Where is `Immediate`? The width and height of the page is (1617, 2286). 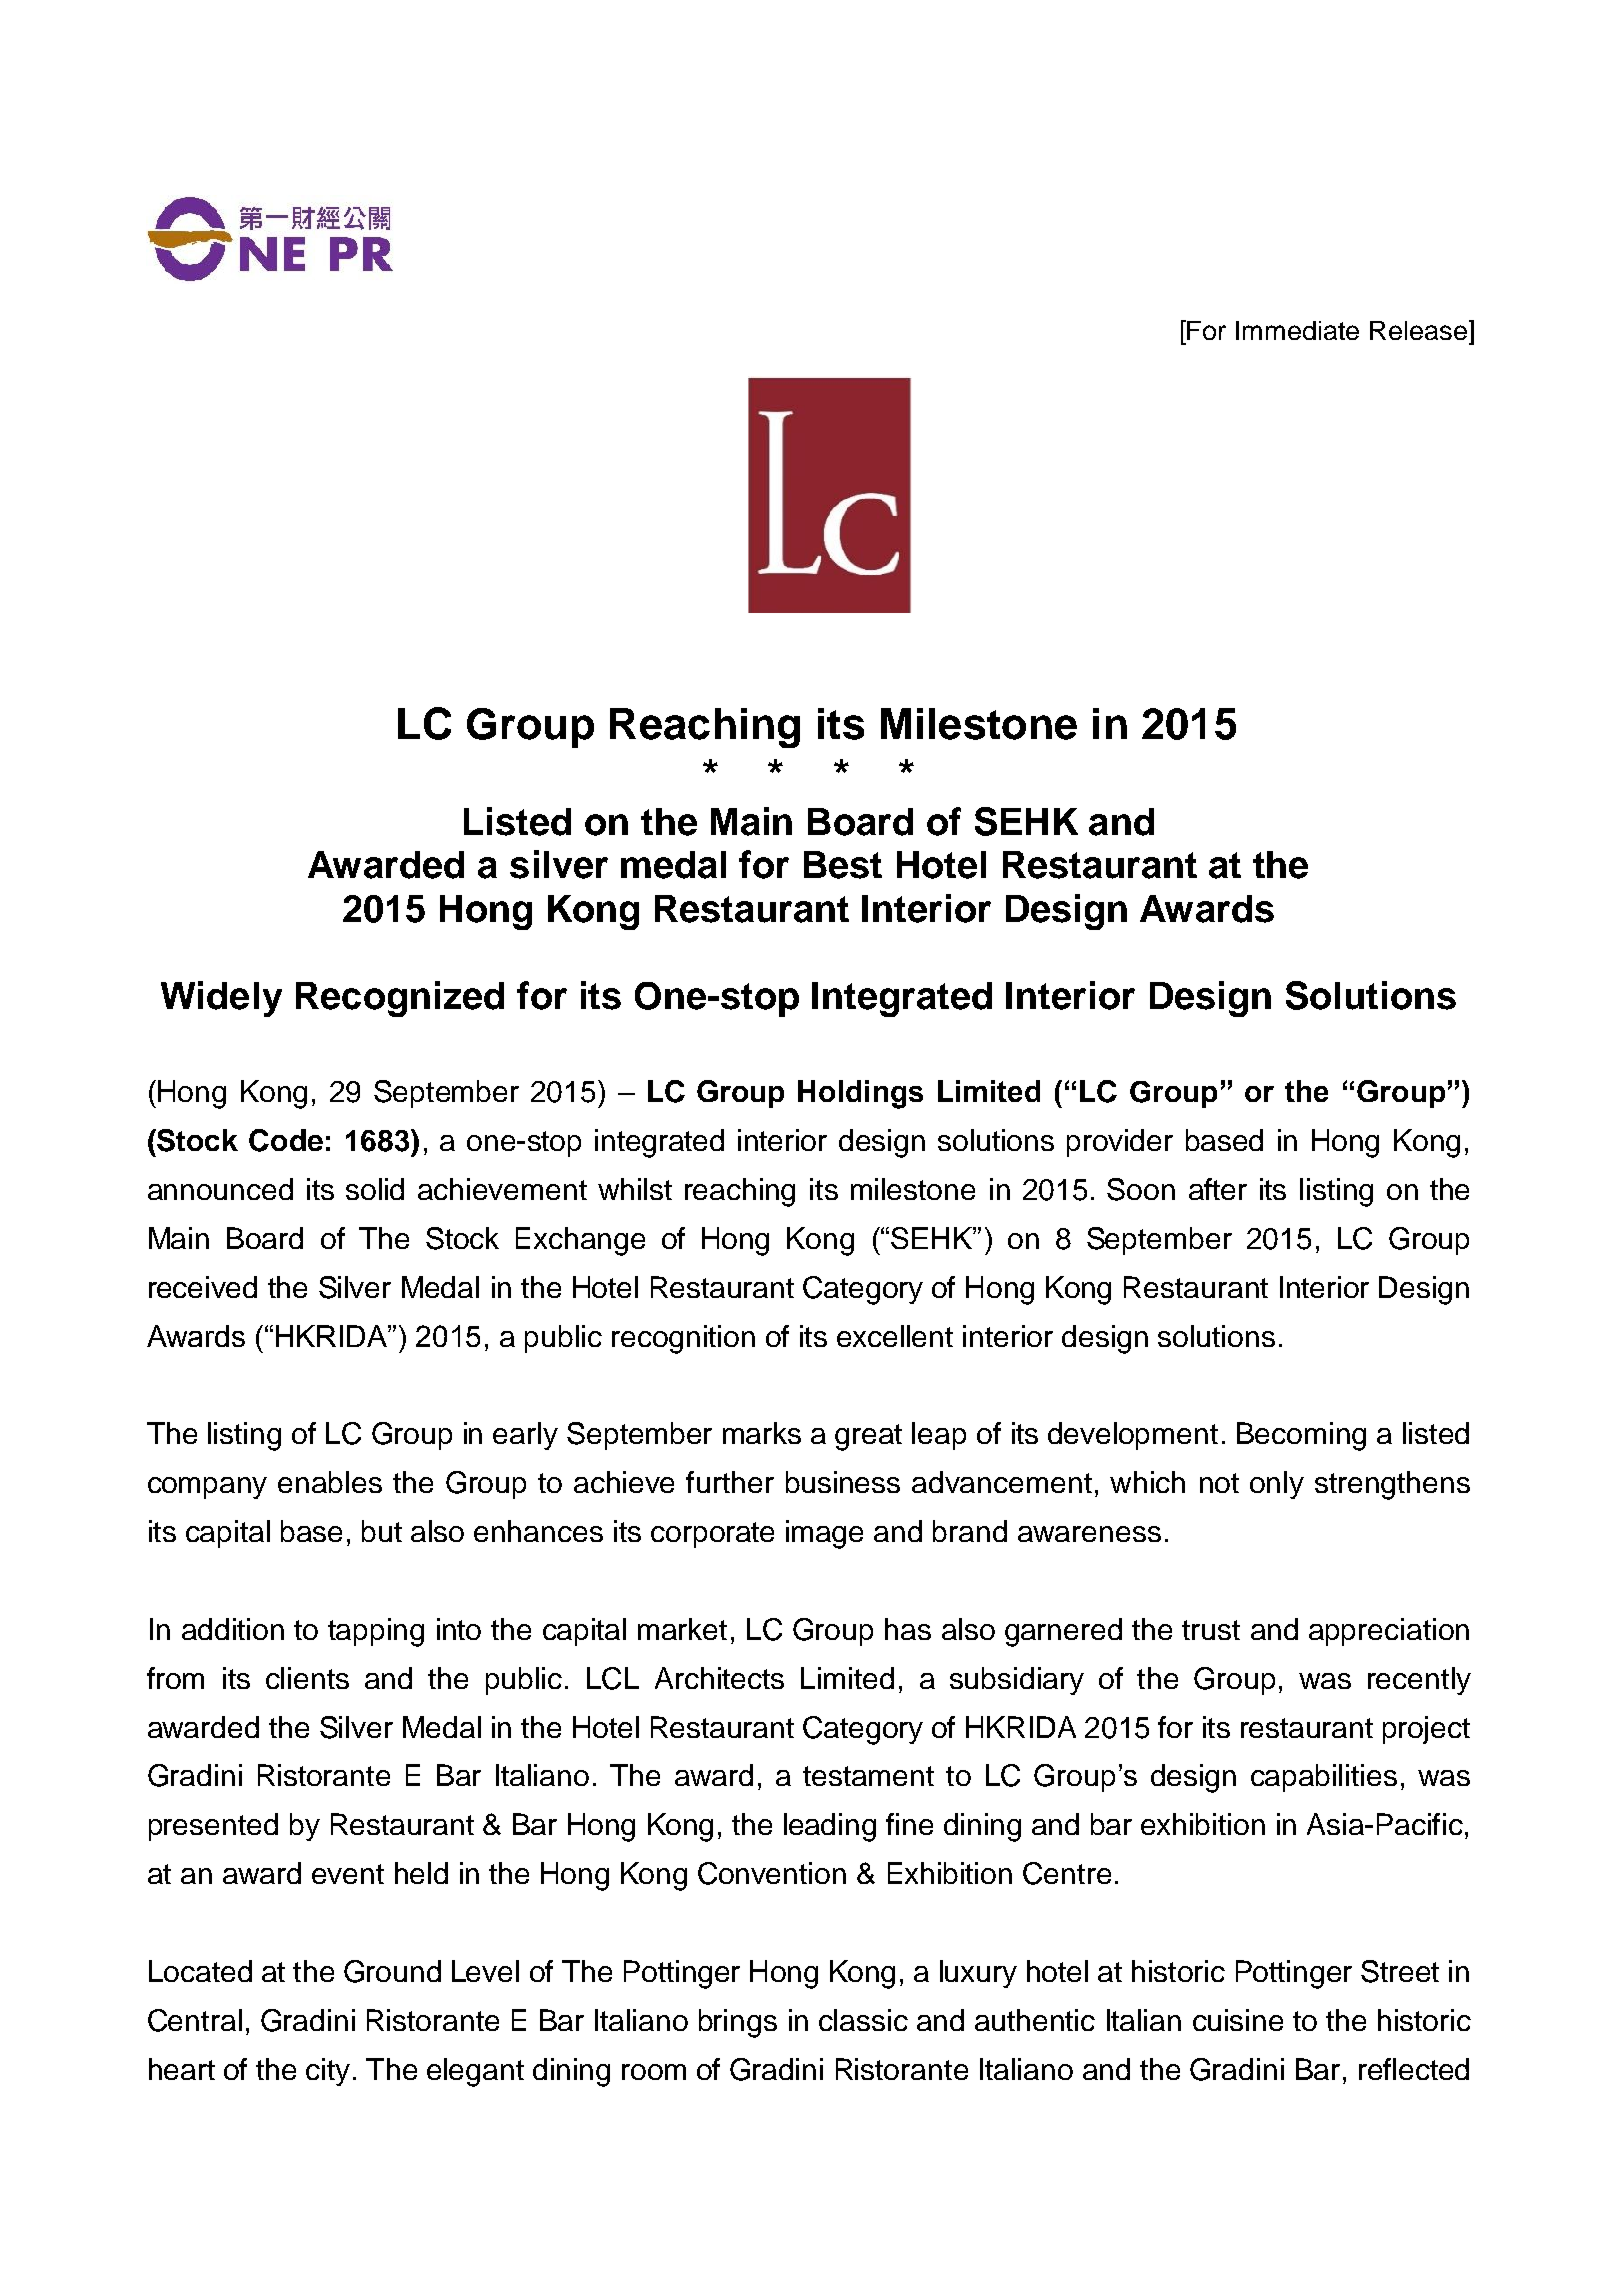 Immediate is located at coordinates (1297, 330).
